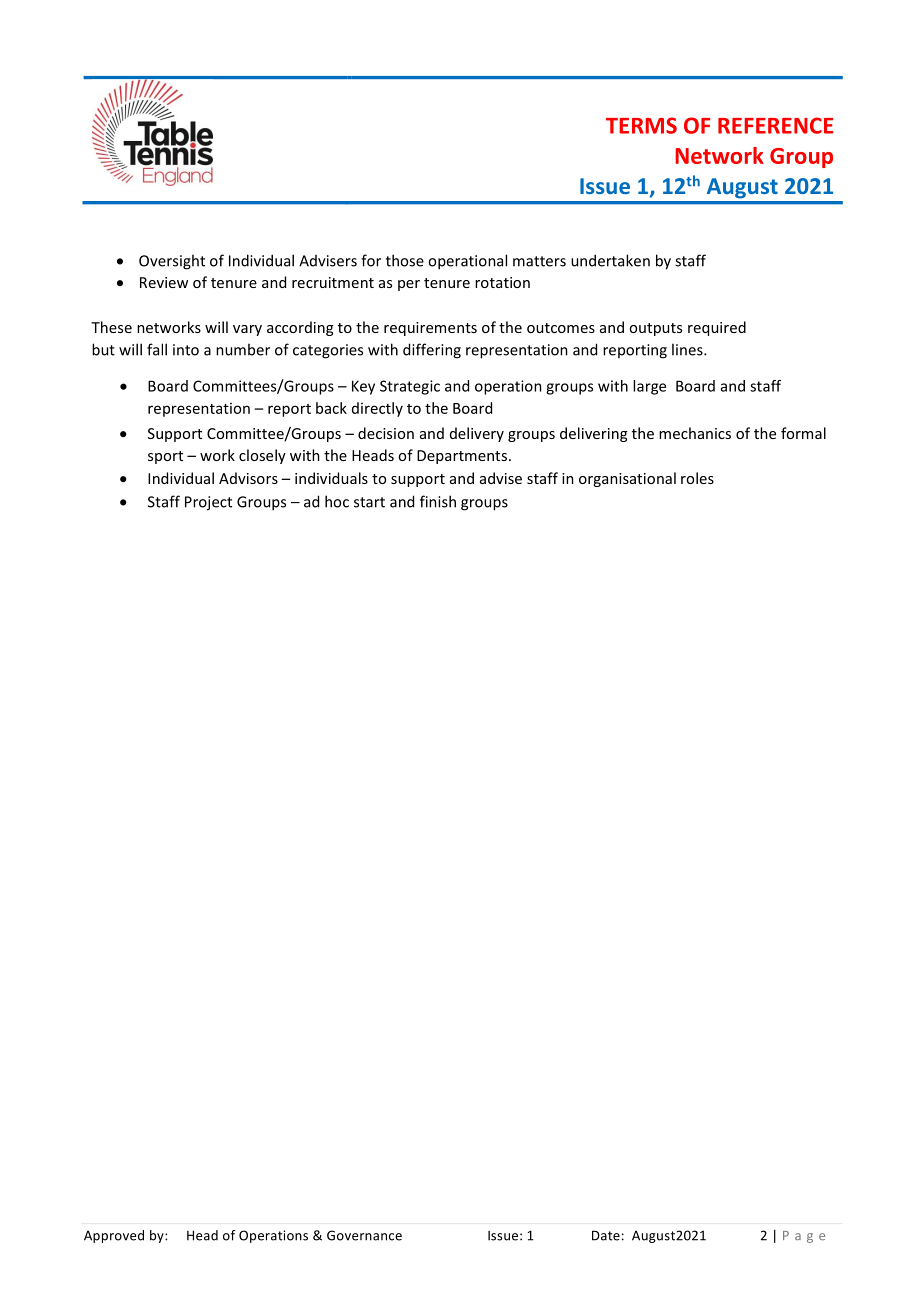 The width and height of the screenshot is (924, 1308). What do you see at coordinates (438, 501) in the screenshot?
I see `finish` at bounding box center [438, 501].
